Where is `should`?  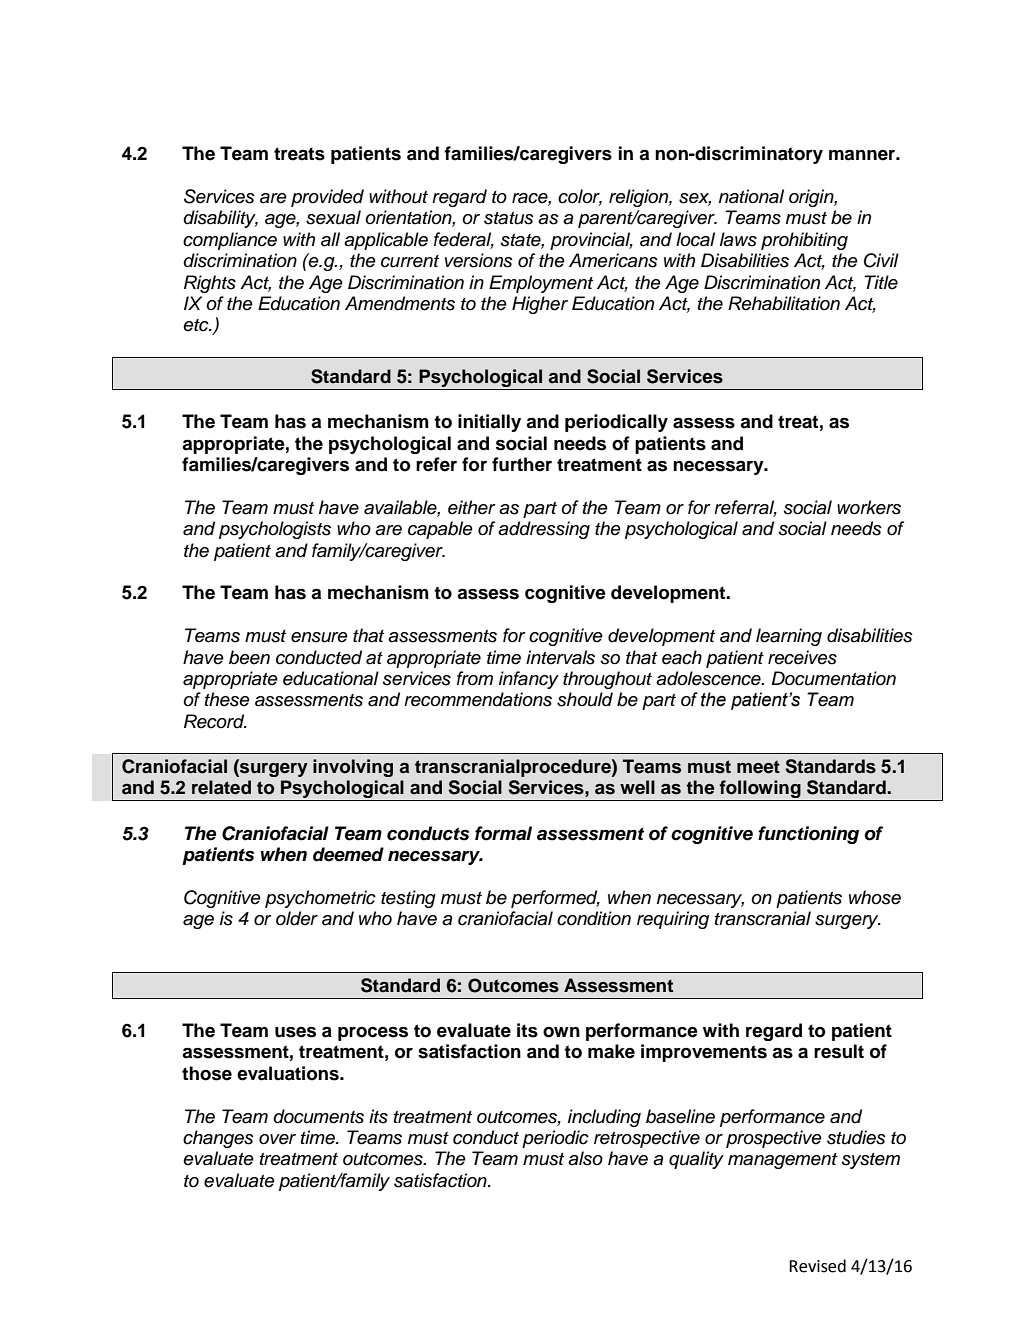 should is located at coordinates (585, 699).
